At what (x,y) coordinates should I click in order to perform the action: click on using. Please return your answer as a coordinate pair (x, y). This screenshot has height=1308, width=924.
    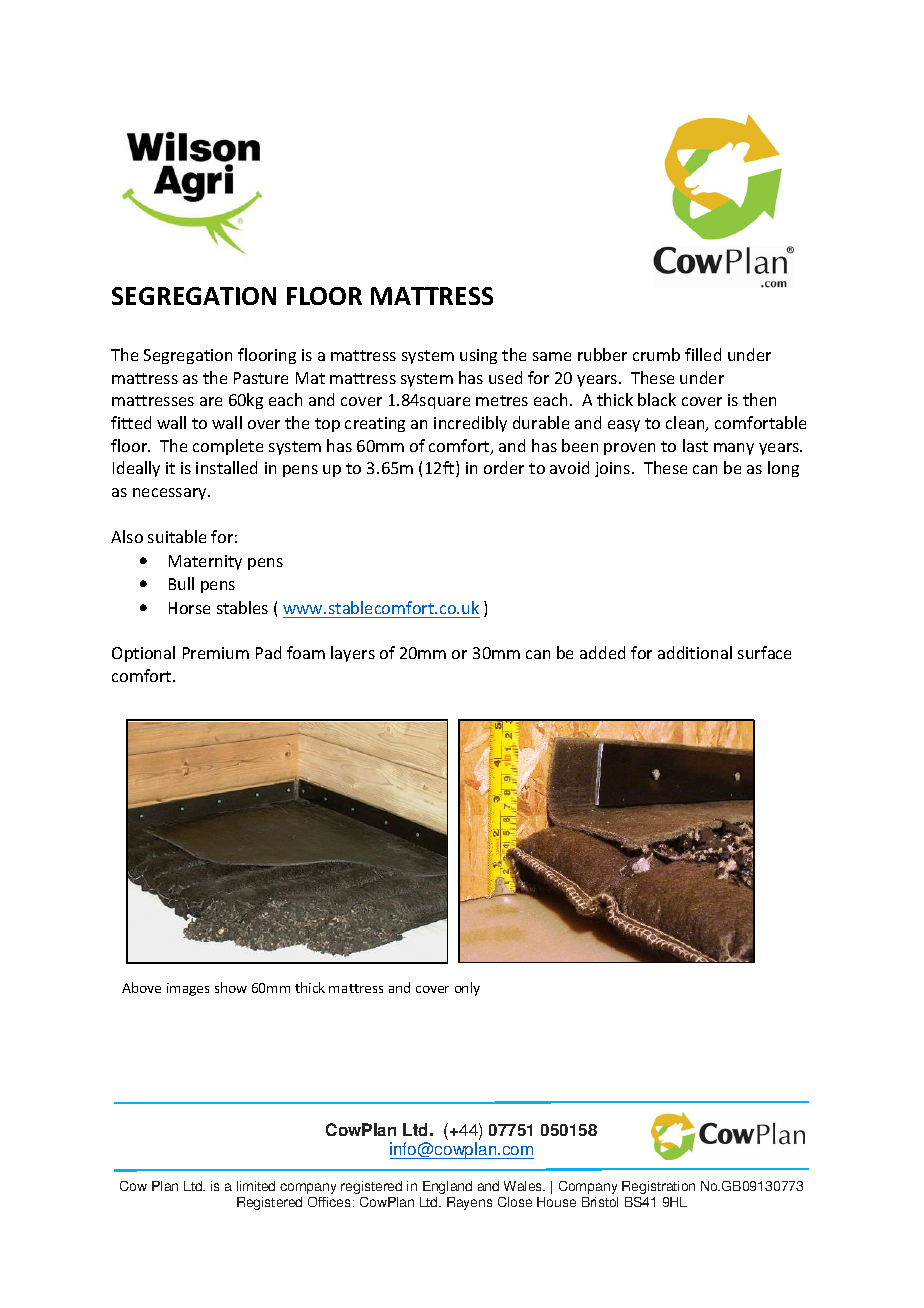
    Looking at the image, I should click on (478, 356).
